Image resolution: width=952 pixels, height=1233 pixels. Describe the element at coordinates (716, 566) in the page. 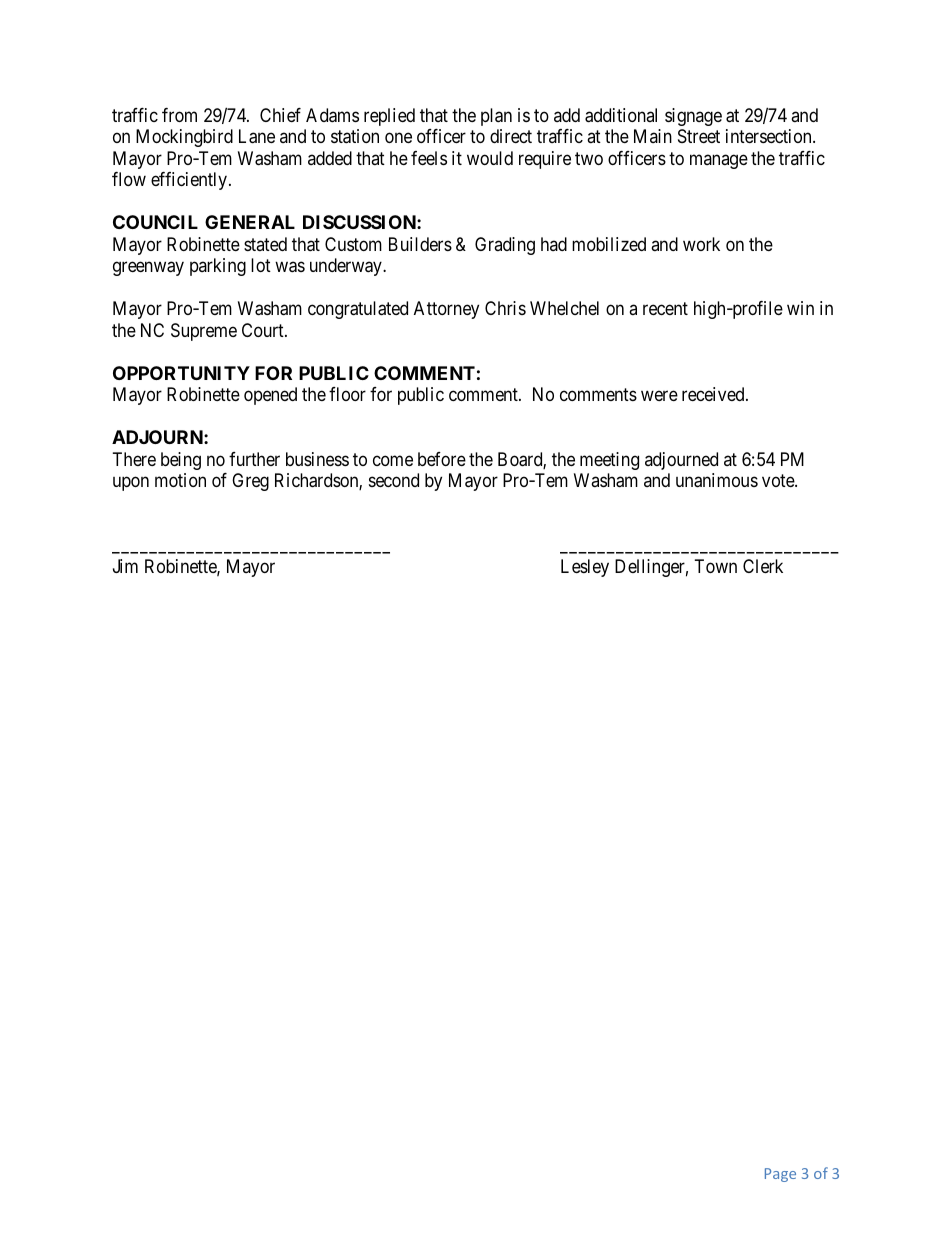

I see `Town` at that location.
